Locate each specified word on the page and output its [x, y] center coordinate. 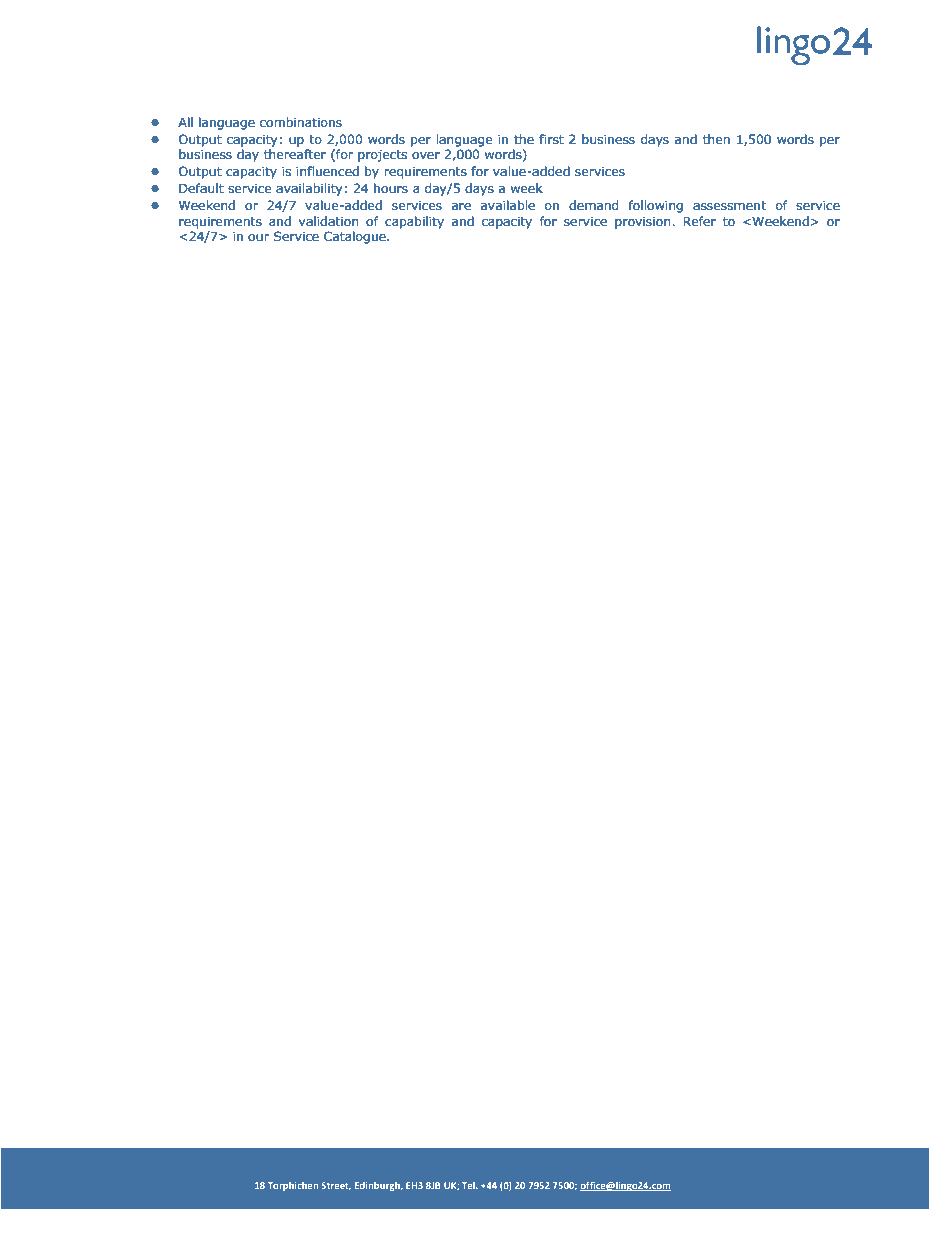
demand [593, 205]
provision [644, 223]
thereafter [295, 154]
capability [414, 222]
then [716, 139]
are [461, 206]
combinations [301, 122]
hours [391, 188]
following [655, 206]
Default [201, 188]
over [426, 155]
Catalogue [356, 237]
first [551, 139]
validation [328, 221]
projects [382, 156]
